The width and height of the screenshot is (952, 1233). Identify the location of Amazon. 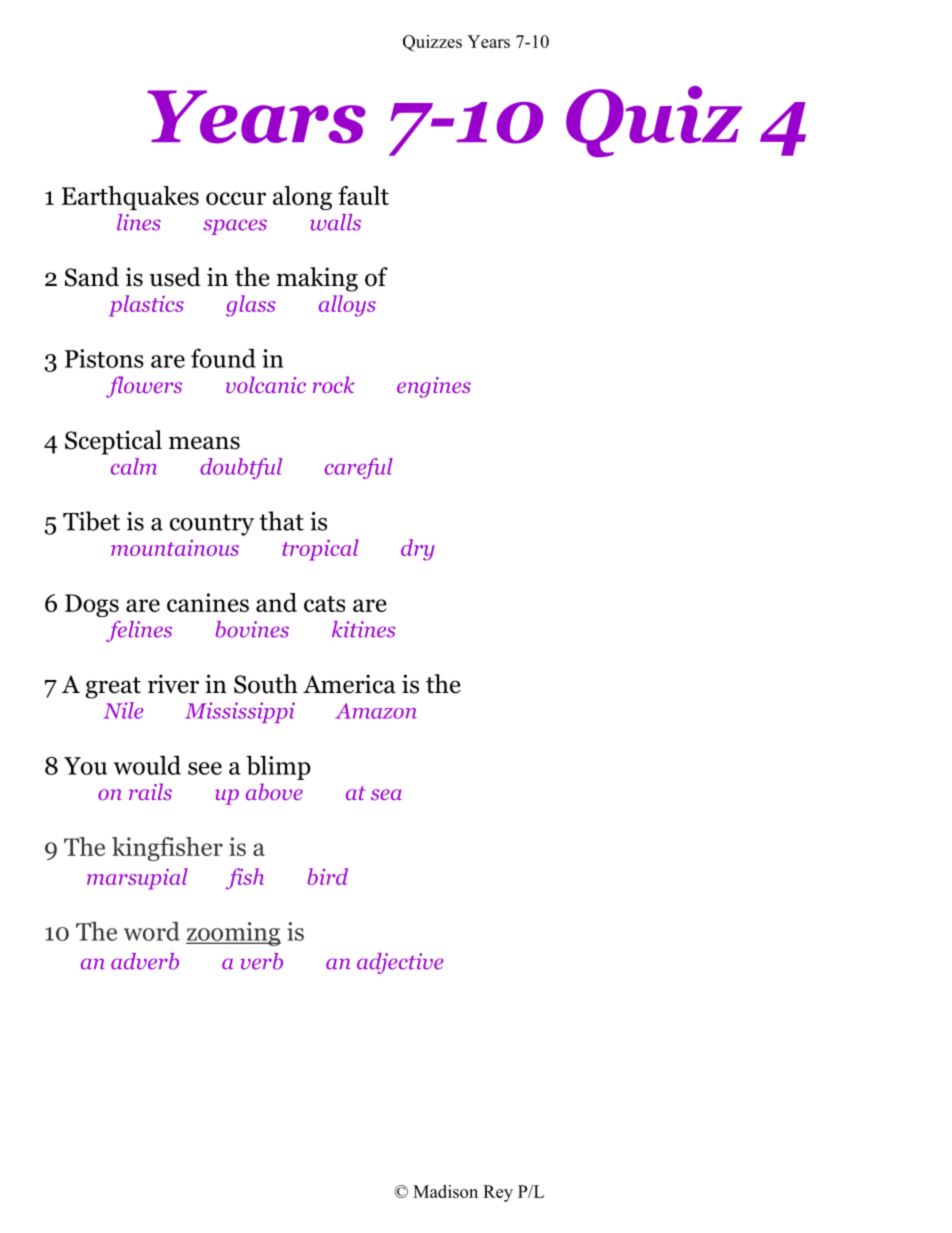
(376, 711).
